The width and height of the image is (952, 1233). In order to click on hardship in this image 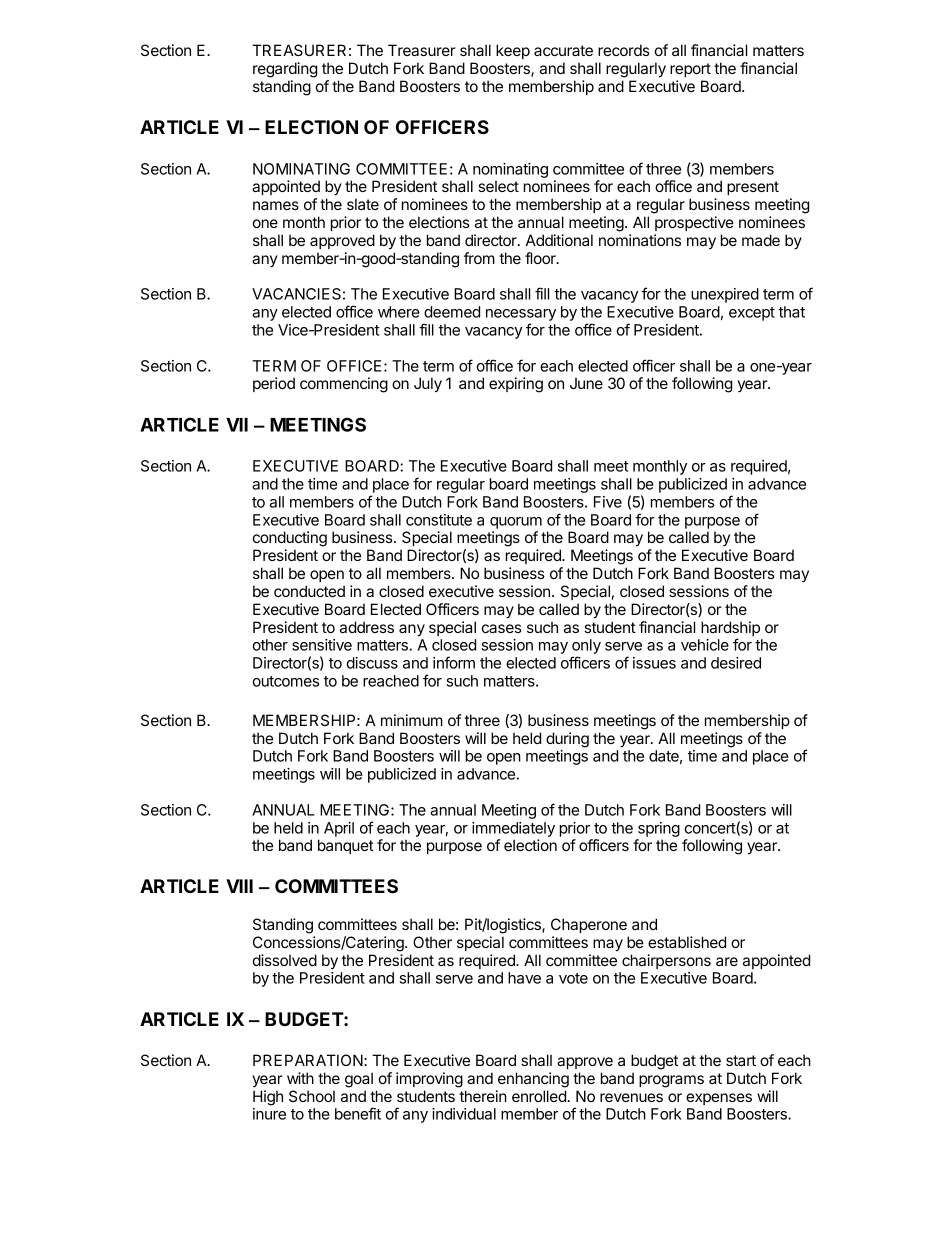, I will do `click(730, 630)`.
